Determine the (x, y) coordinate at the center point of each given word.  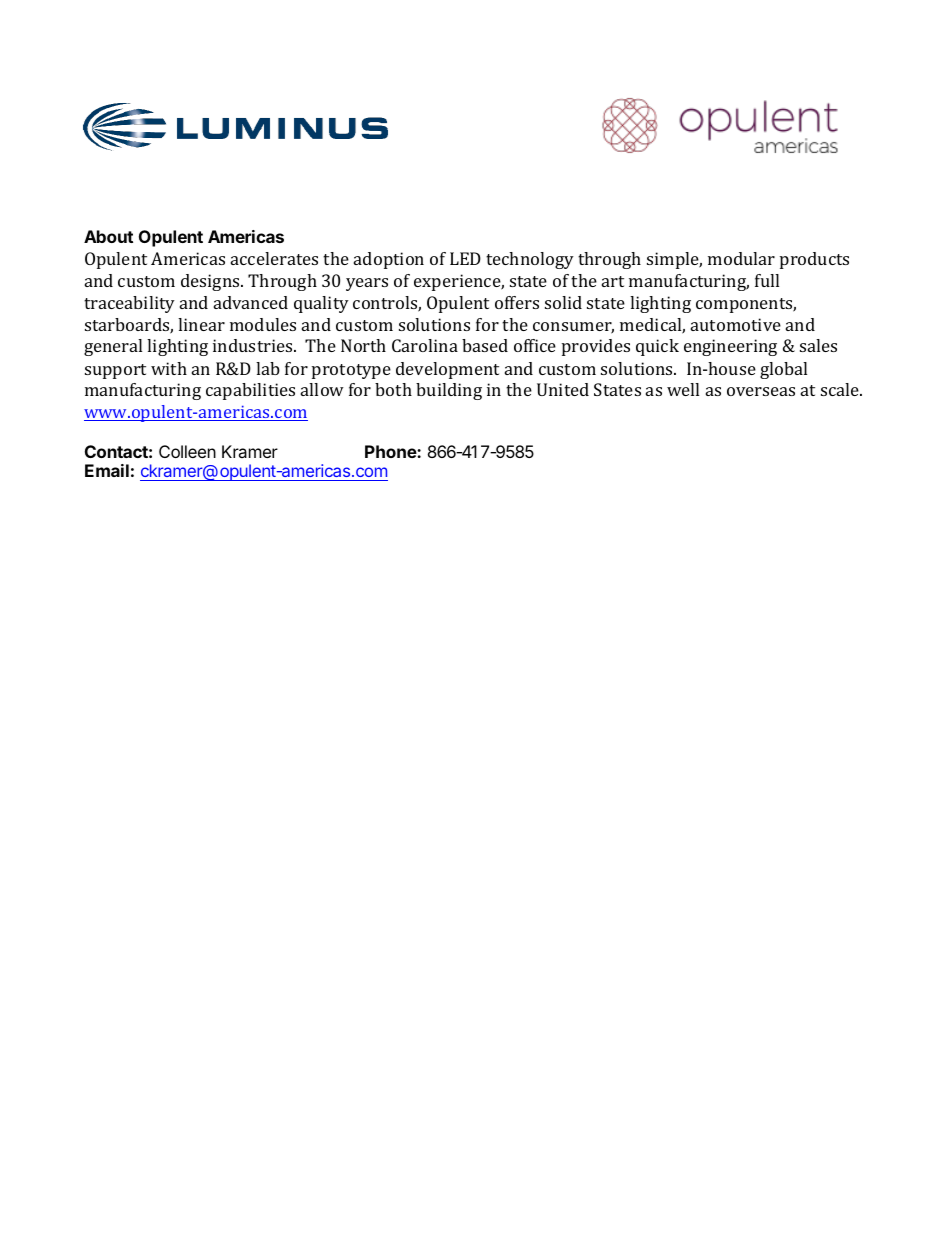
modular (741, 258)
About (108, 236)
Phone (391, 451)
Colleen (187, 451)
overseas (761, 391)
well (683, 389)
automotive (736, 324)
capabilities (250, 391)
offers (517, 302)
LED (465, 258)
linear (201, 324)
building (449, 391)
